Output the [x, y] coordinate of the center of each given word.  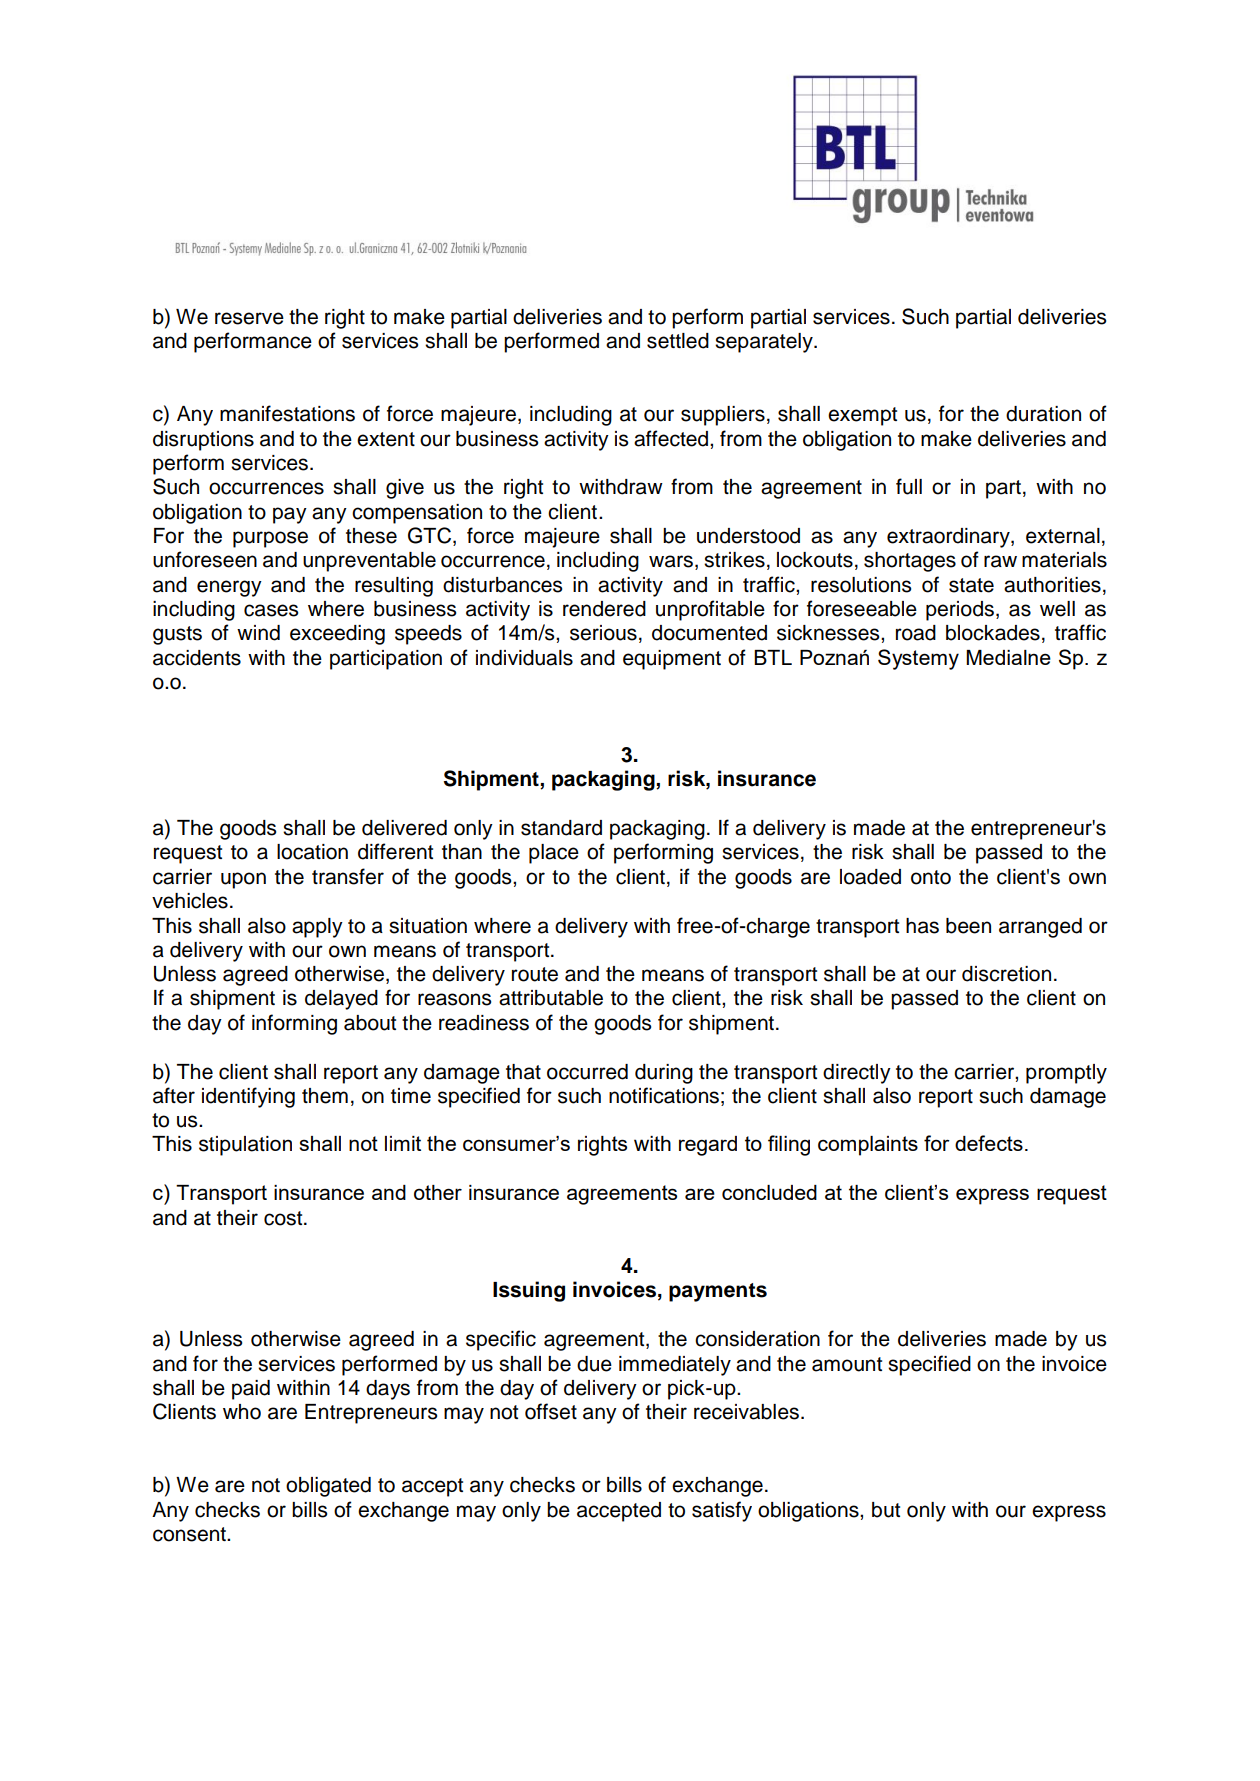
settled [678, 341]
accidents [197, 658]
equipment [672, 660]
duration [1043, 414]
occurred [587, 1072]
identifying [248, 1097]
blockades [993, 633]
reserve [249, 318]
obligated [328, 1487]
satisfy [722, 1511]
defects [989, 1143]
